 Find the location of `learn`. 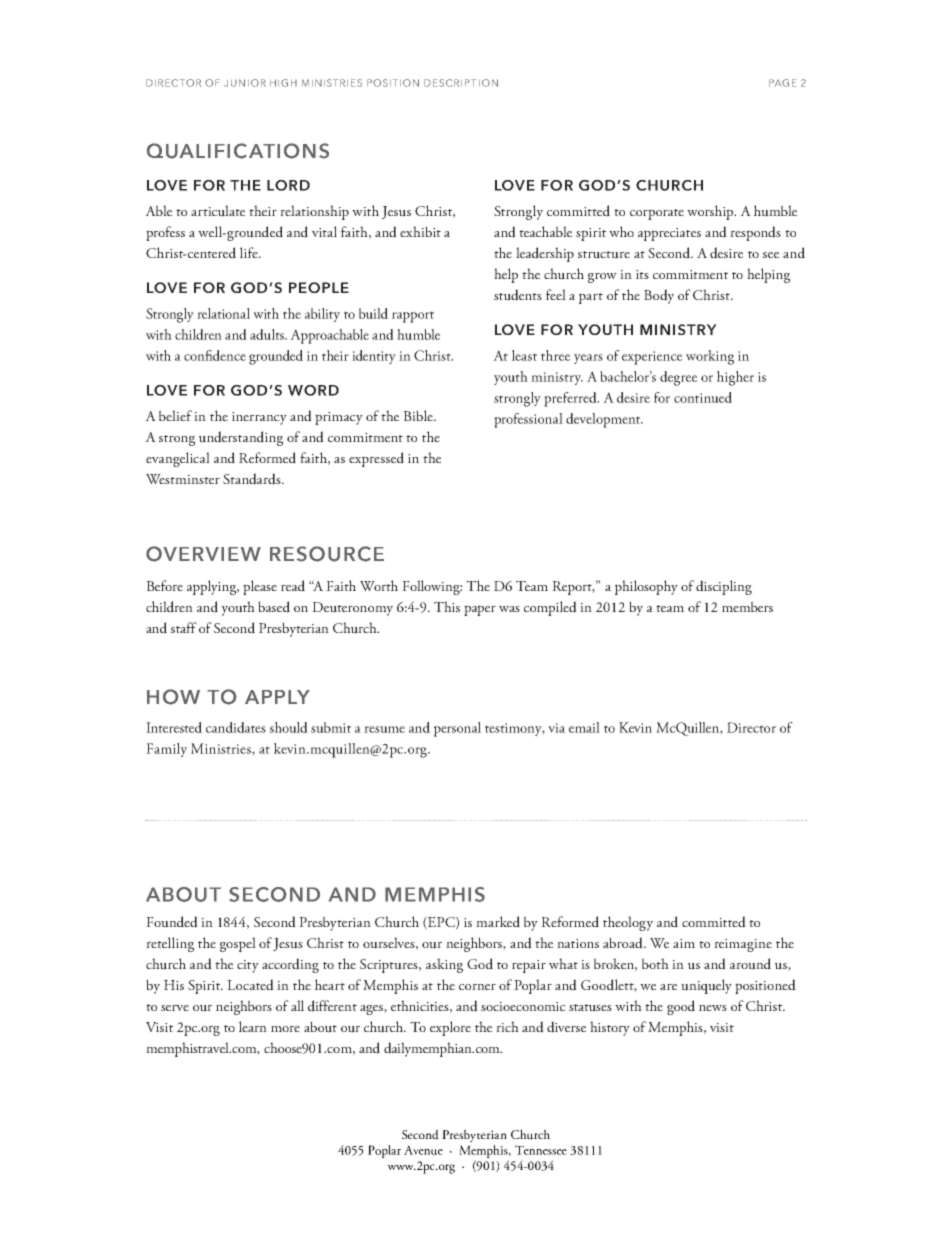

learn is located at coordinates (253, 1026).
